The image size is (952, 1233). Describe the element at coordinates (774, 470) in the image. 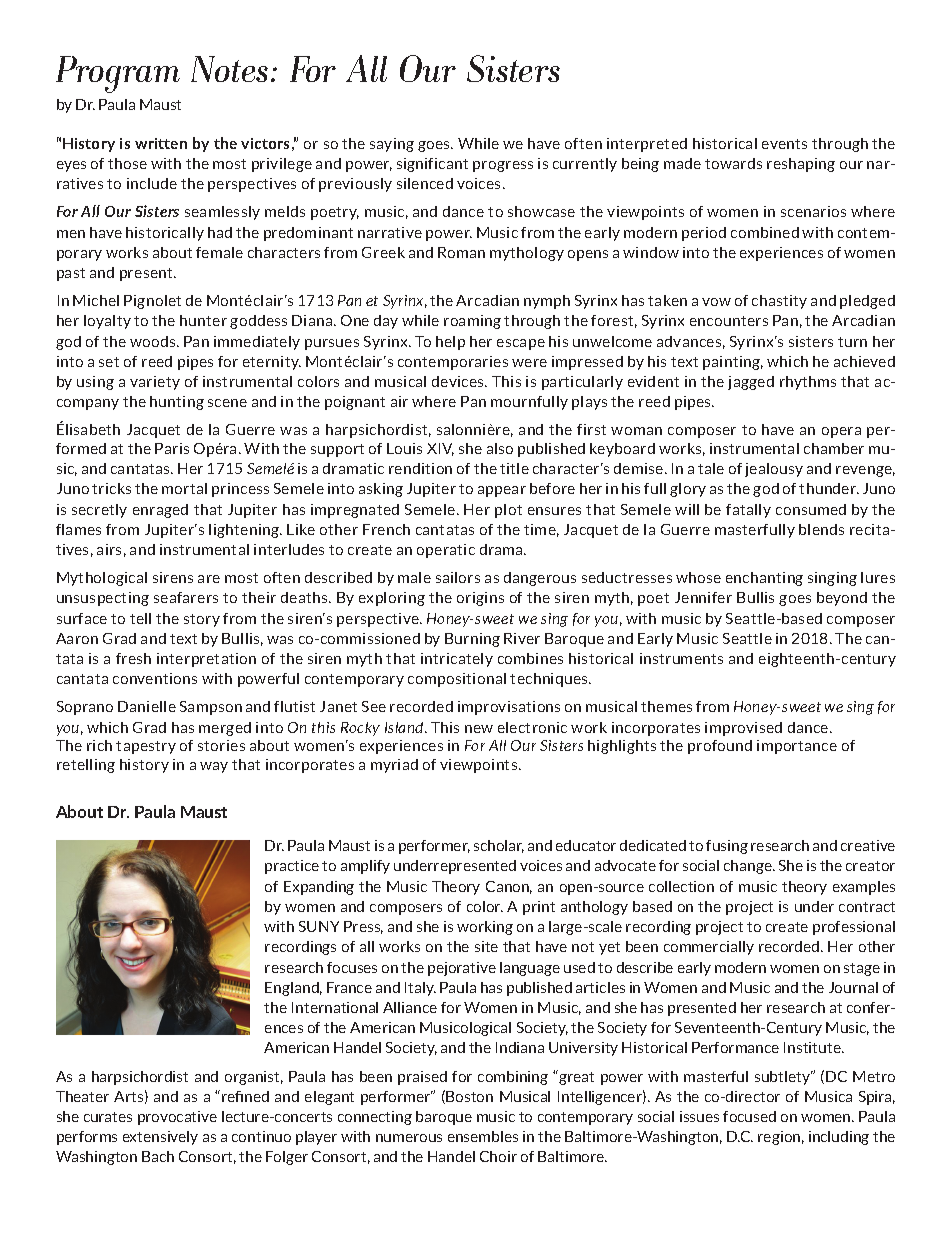

I see `jealousy` at that location.
